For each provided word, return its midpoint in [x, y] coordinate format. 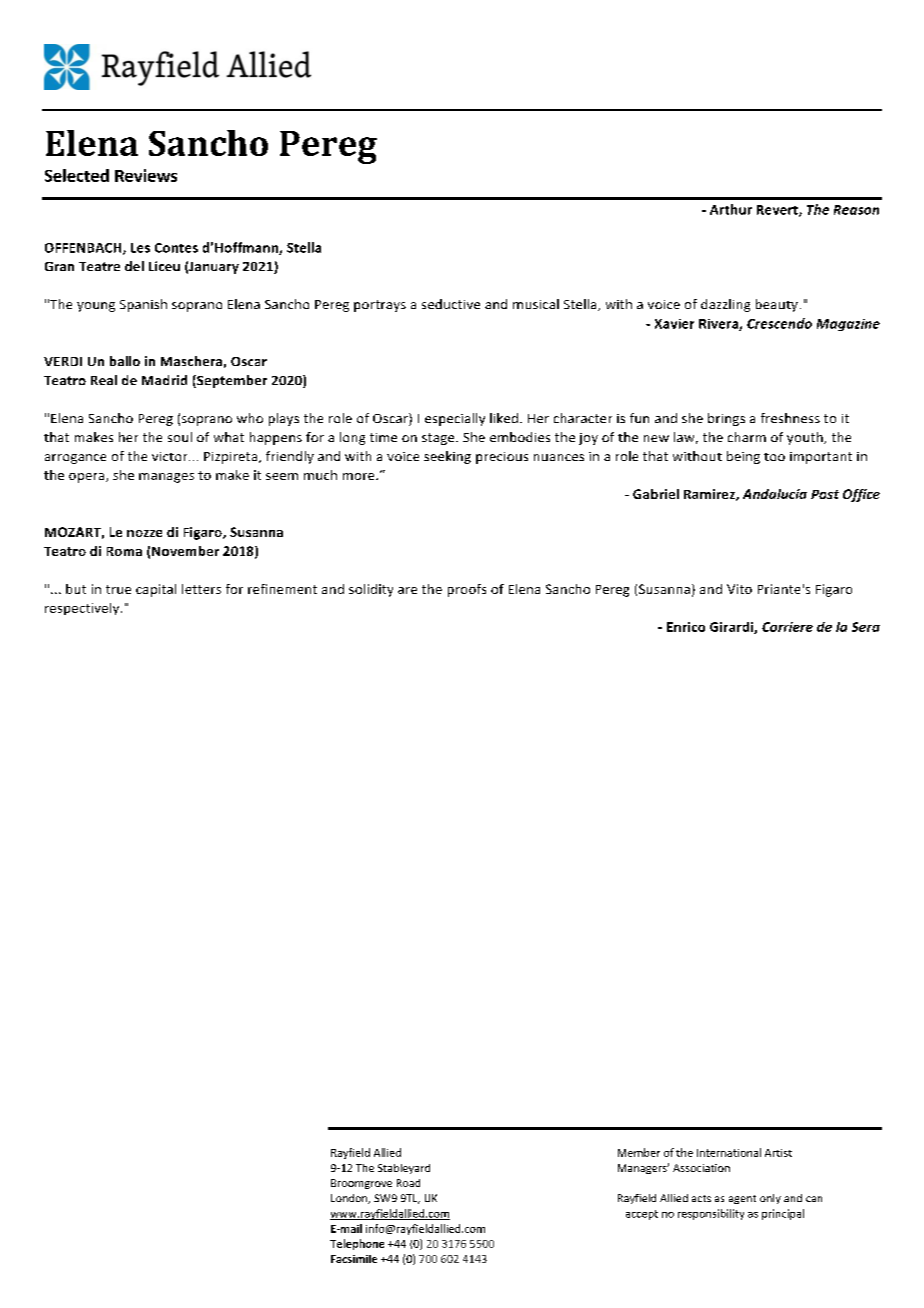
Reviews [146, 175]
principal [783, 1214]
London [350, 1199]
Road [408, 1183]
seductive [451, 304]
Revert [778, 211]
